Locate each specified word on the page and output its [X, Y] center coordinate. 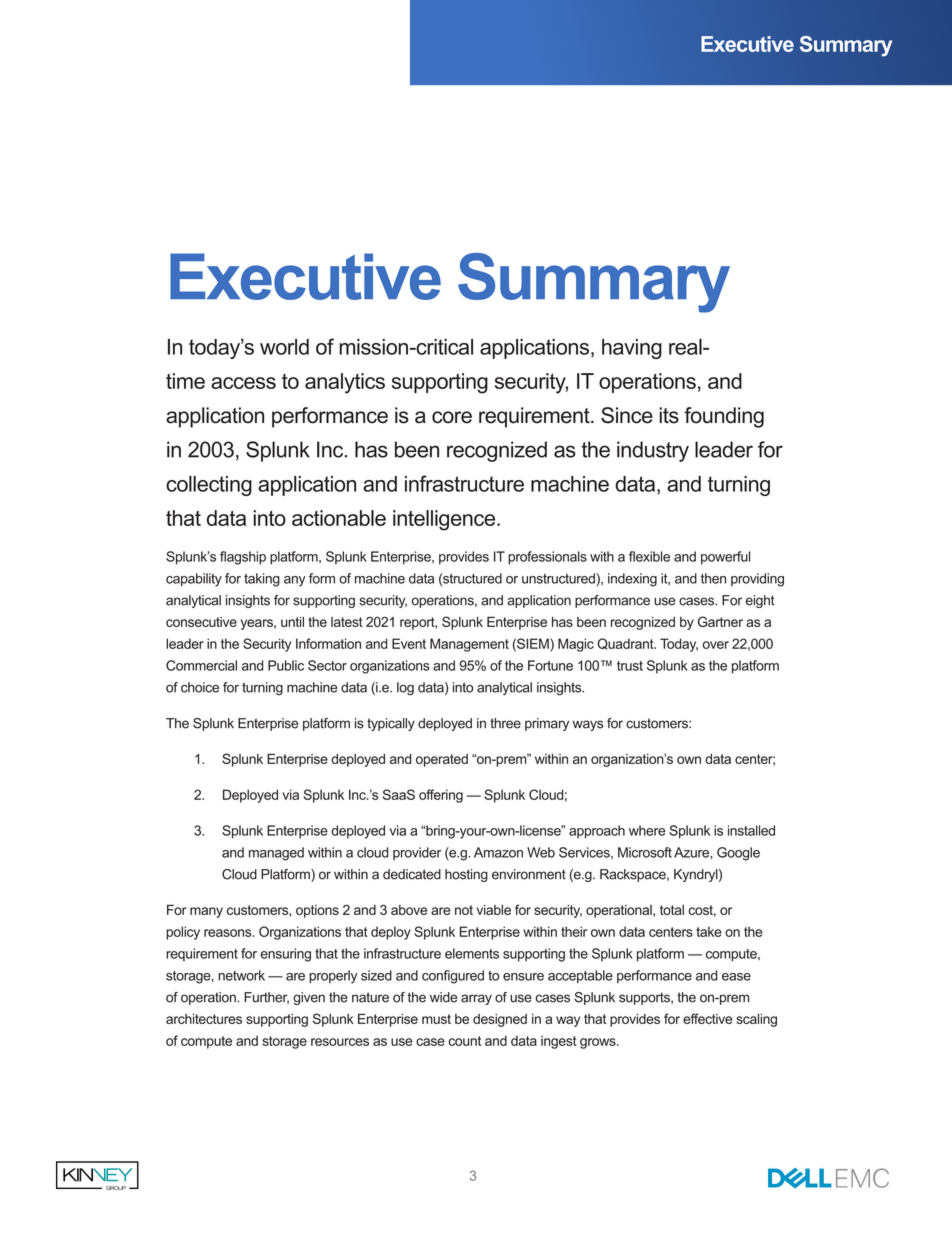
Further [266, 998]
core [452, 417]
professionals [547, 558]
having [632, 349]
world [284, 347]
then [713, 578]
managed [276, 854]
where [647, 830]
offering [441, 796]
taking [262, 580]
